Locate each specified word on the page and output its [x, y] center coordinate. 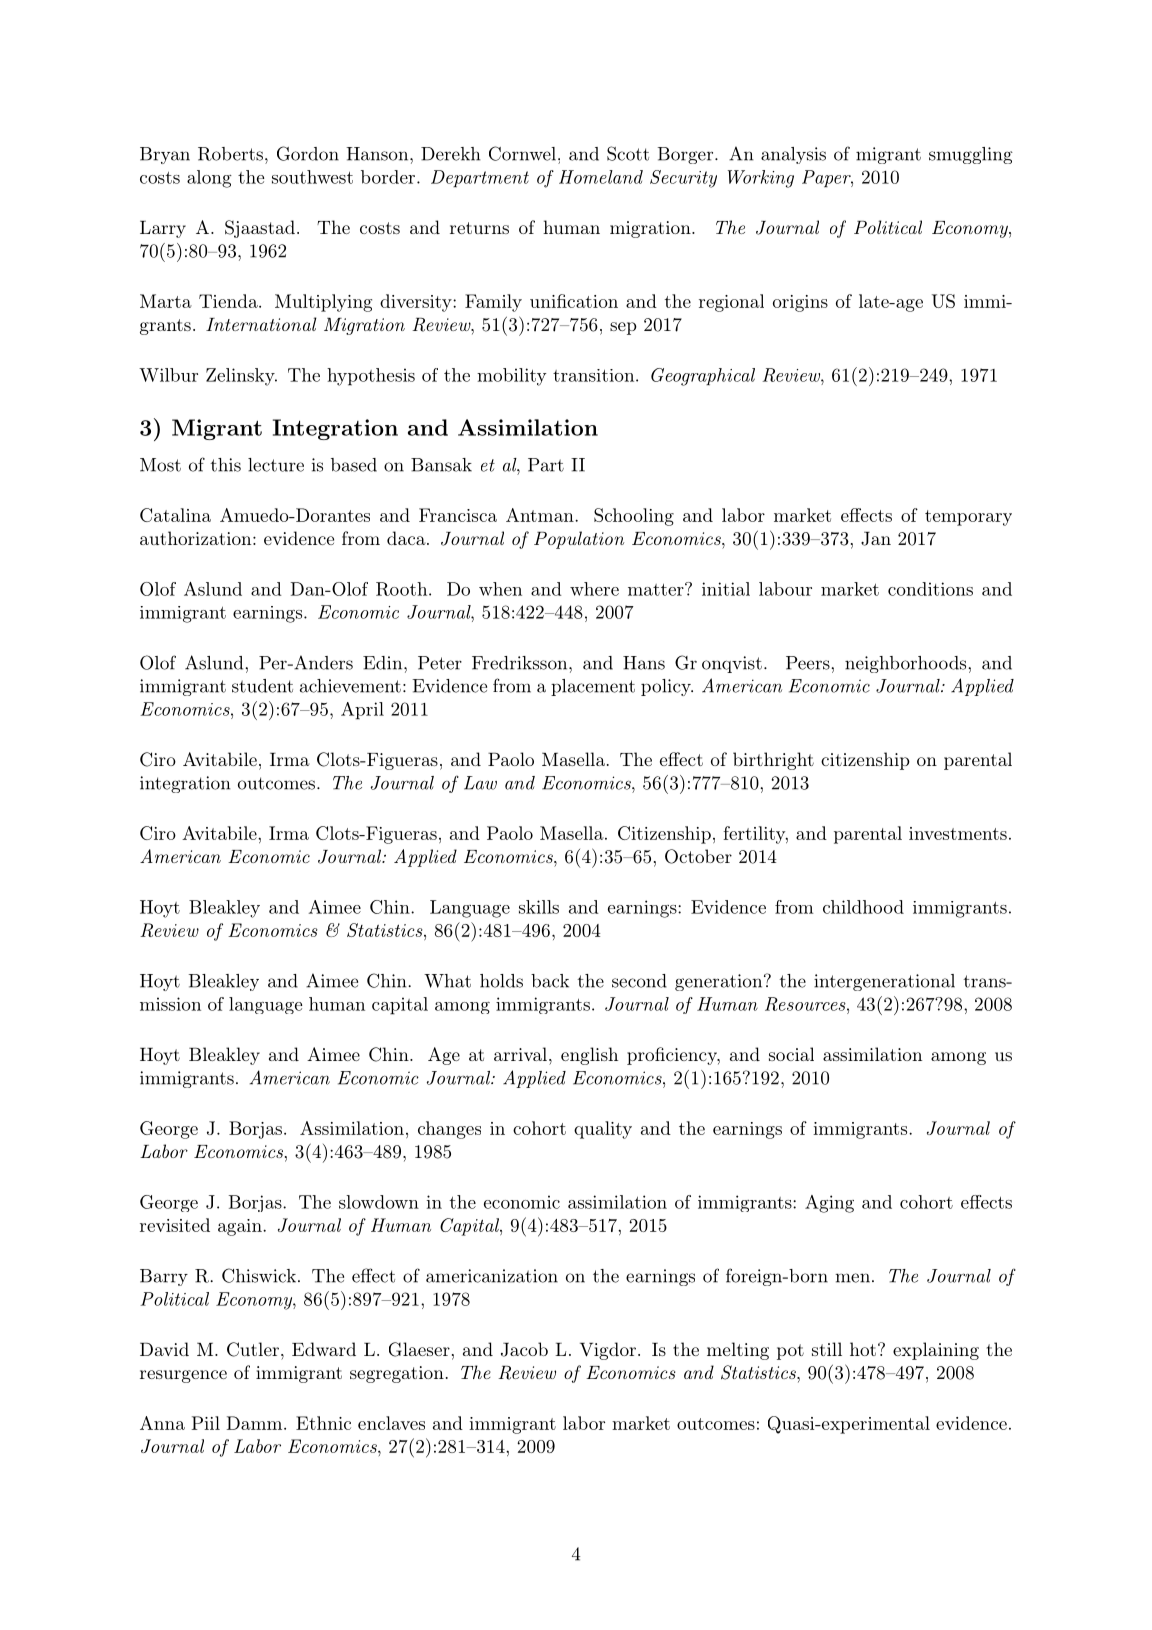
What [447, 981]
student [262, 686]
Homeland [601, 177]
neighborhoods [905, 664]
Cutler [253, 1349]
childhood [863, 907]
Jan [876, 539]
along [209, 179]
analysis [793, 155]
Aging [829, 1204]
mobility [512, 377]
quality [603, 1130]
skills [539, 907]
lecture [276, 465]
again [241, 1227]
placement [593, 687]
